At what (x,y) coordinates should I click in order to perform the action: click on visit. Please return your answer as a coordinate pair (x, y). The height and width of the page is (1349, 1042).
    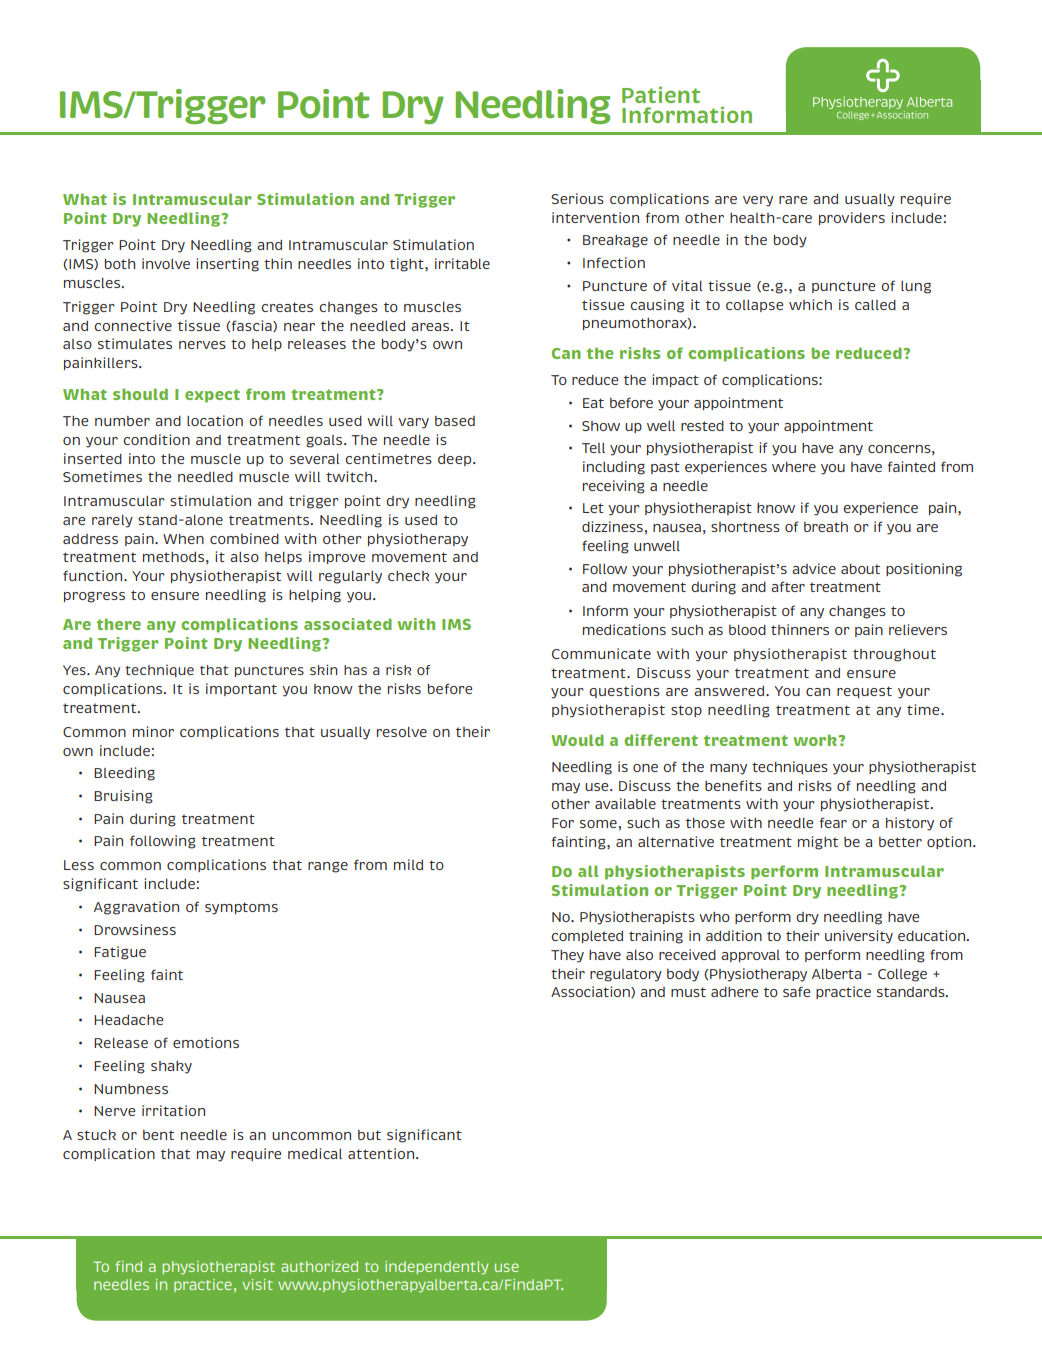
    Looking at the image, I should click on (257, 1284).
